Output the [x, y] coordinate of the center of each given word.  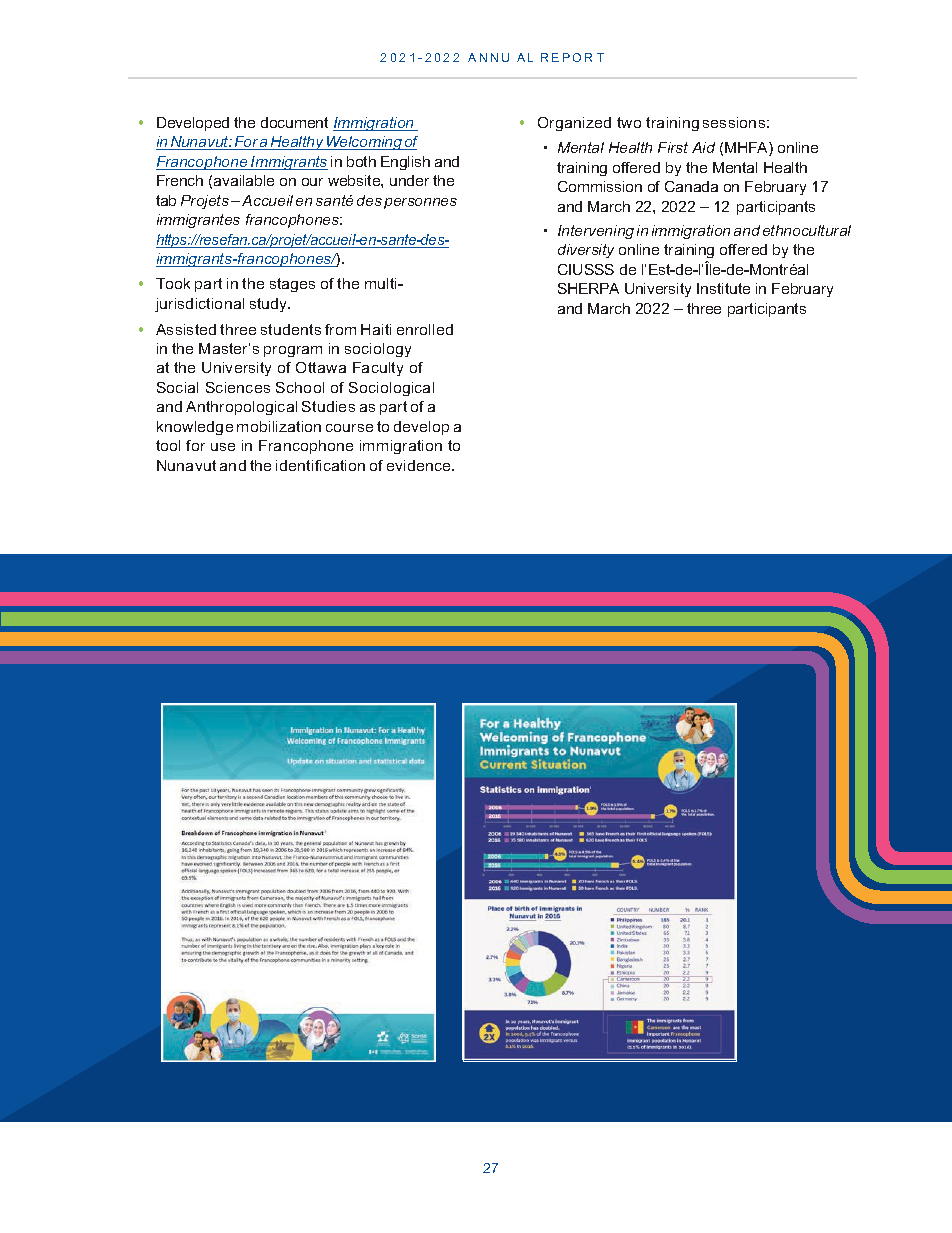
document [294, 122]
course [349, 428]
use [223, 447]
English [405, 163]
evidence [420, 465]
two [629, 122]
